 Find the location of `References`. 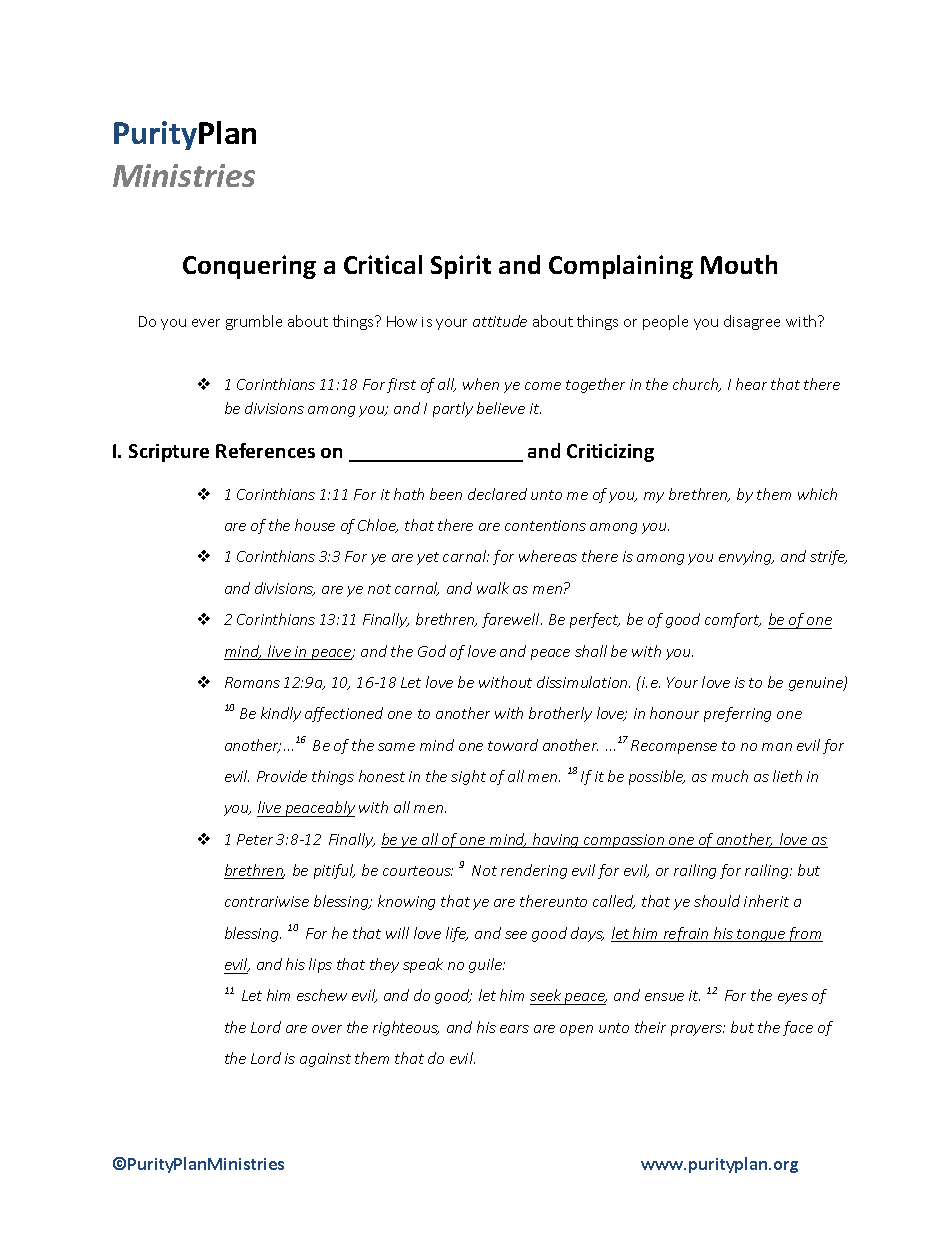

References is located at coordinates (265, 450).
